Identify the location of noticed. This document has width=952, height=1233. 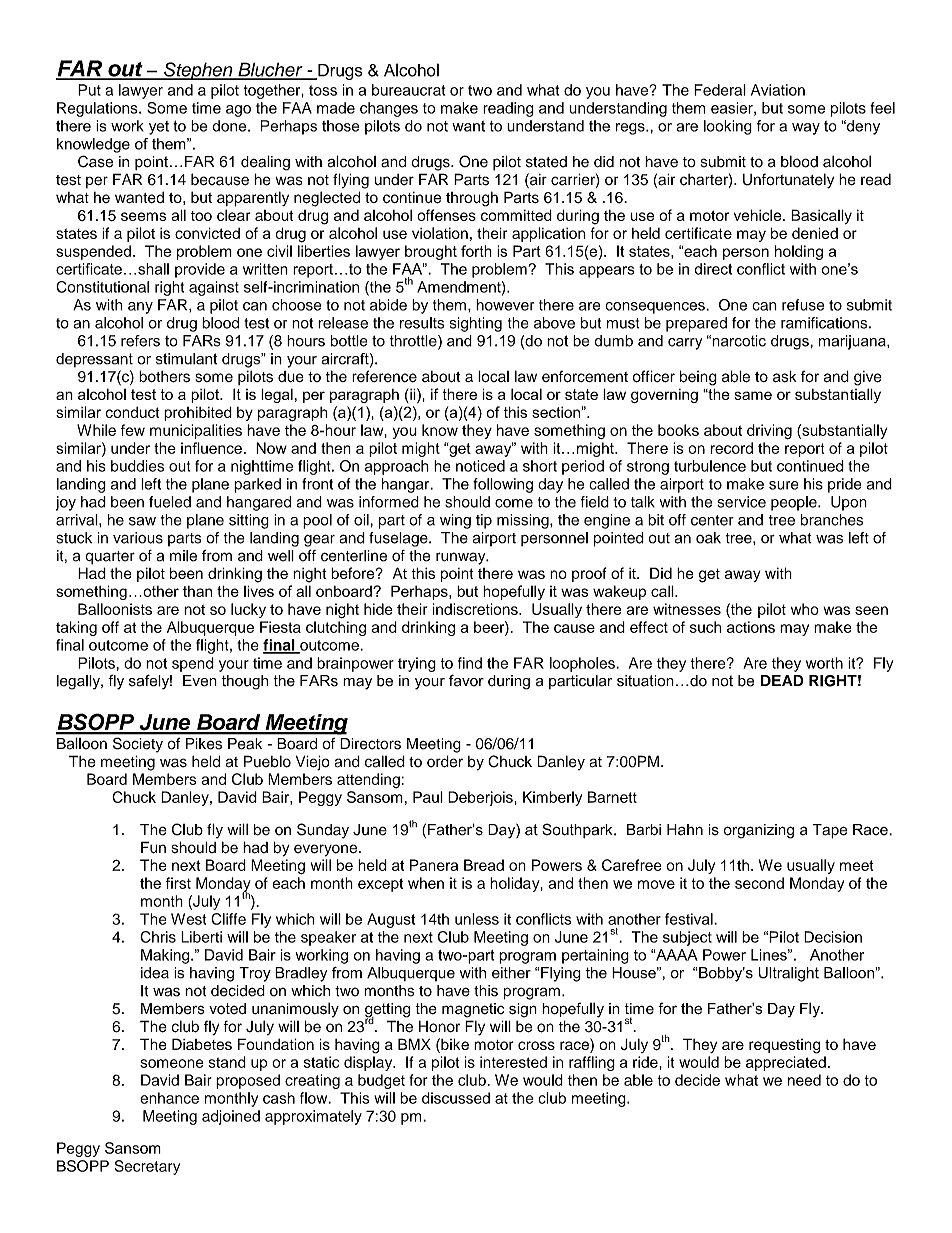
(480, 466).
